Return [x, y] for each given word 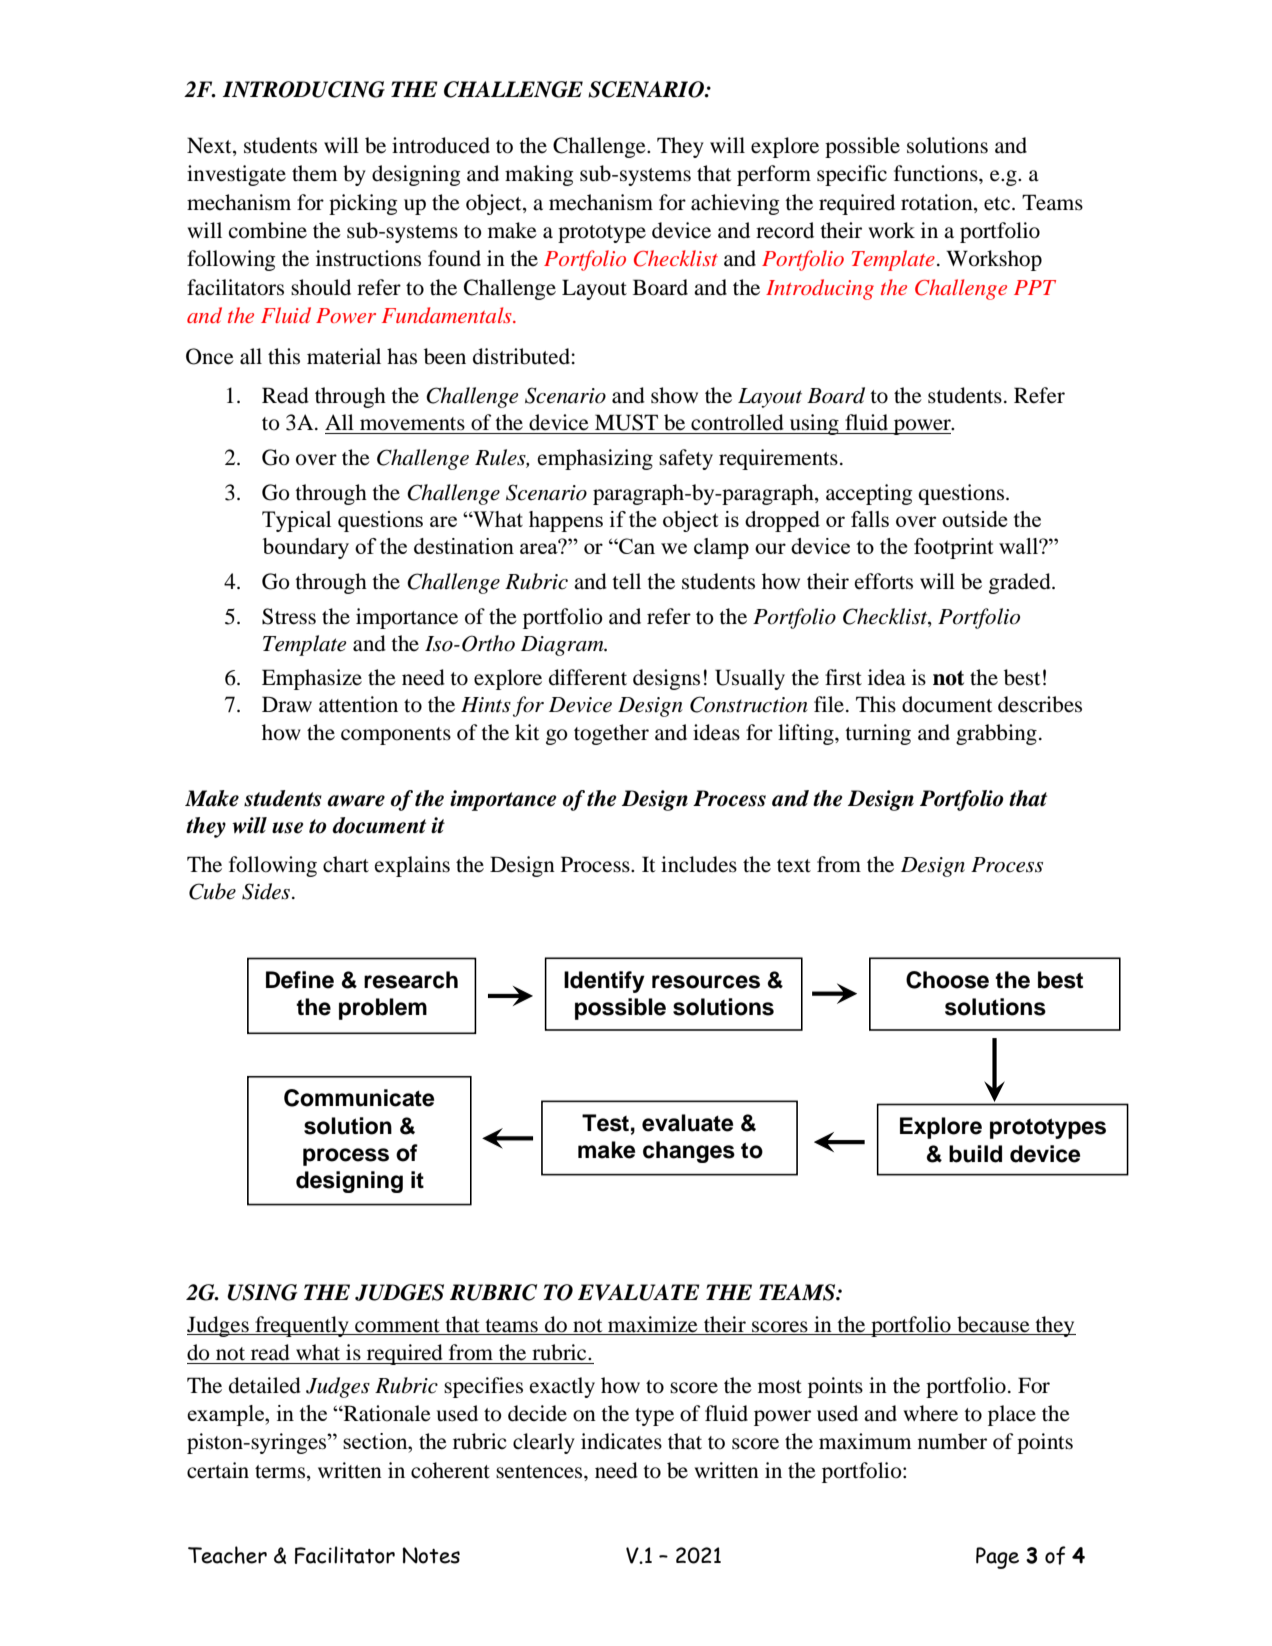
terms [280, 1472]
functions [937, 173]
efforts [884, 581]
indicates [621, 1441]
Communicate [359, 1098]
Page [997, 1558]
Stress [289, 616]
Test [605, 1123]
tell [626, 581]
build [975, 1154]
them [315, 173]
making [539, 175]
